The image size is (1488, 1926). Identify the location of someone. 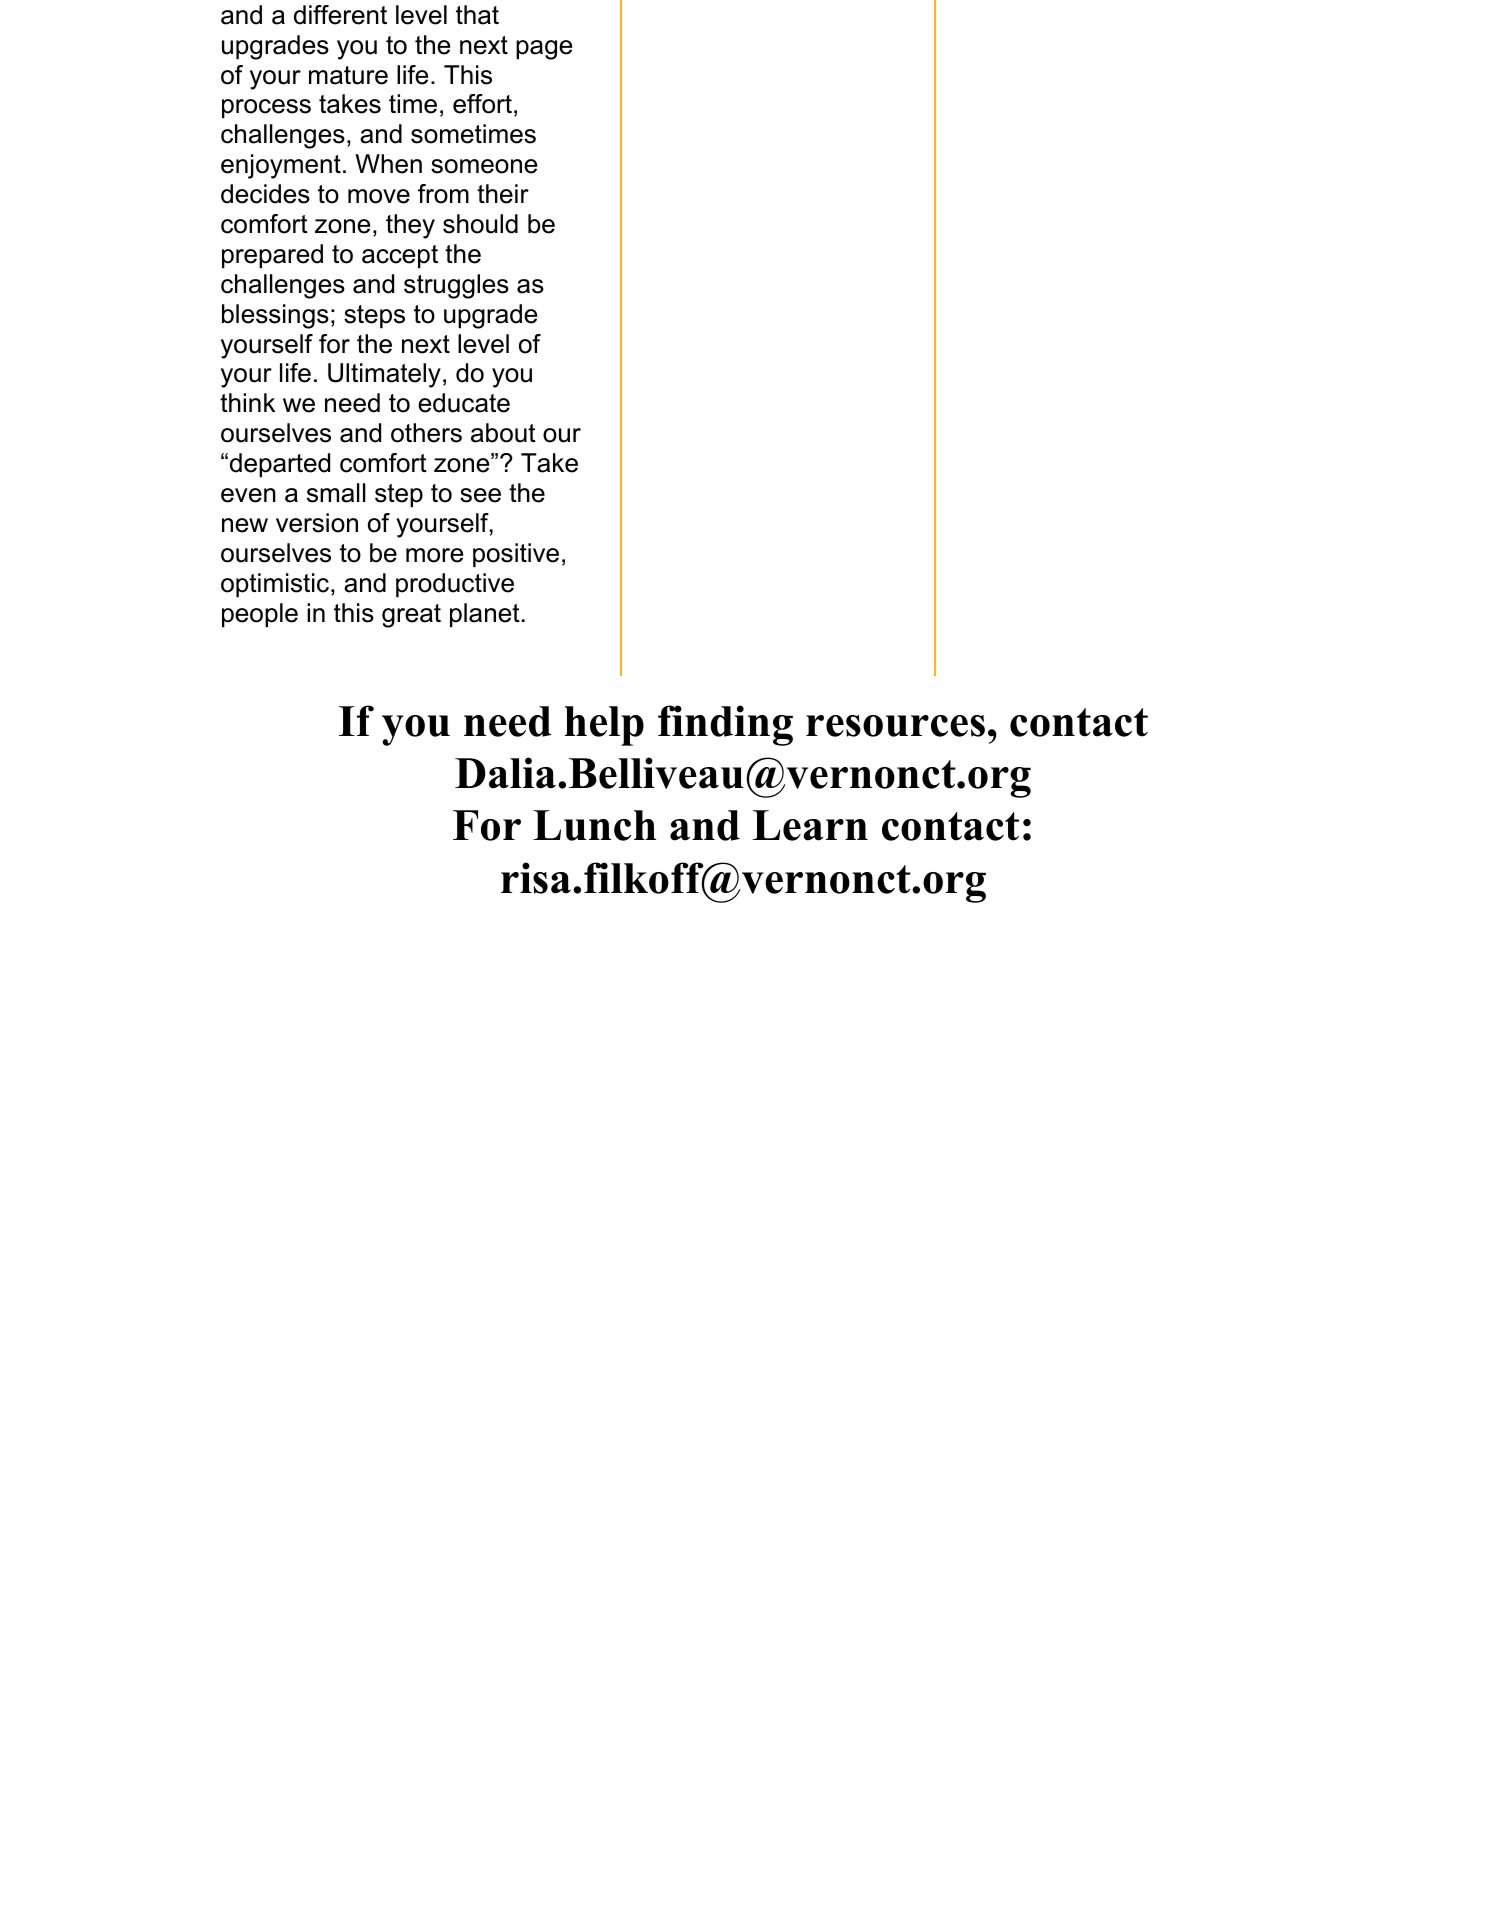
(484, 166).
